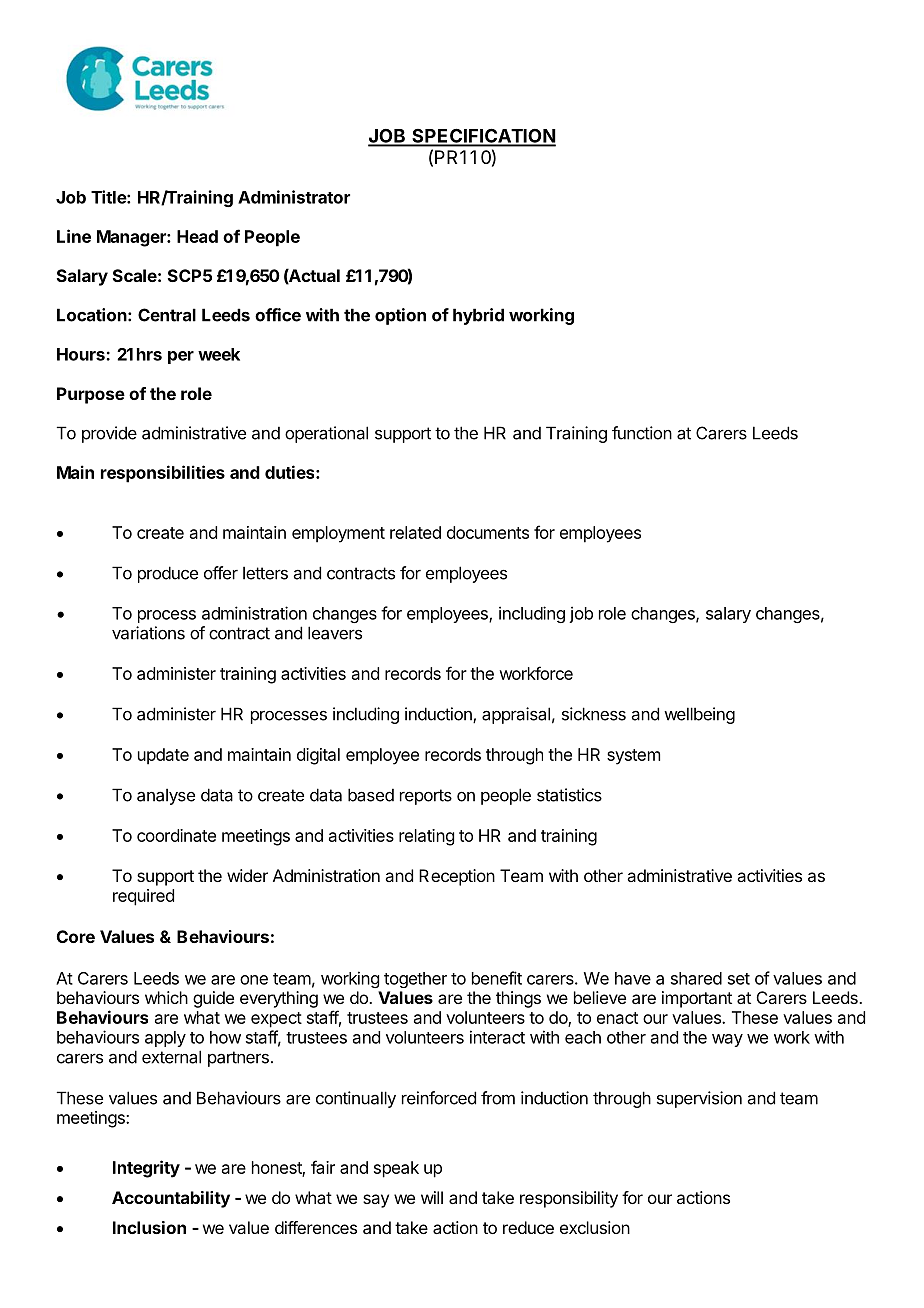 The image size is (924, 1308). What do you see at coordinates (168, 574) in the screenshot?
I see `produce` at bounding box center [168, 574].
